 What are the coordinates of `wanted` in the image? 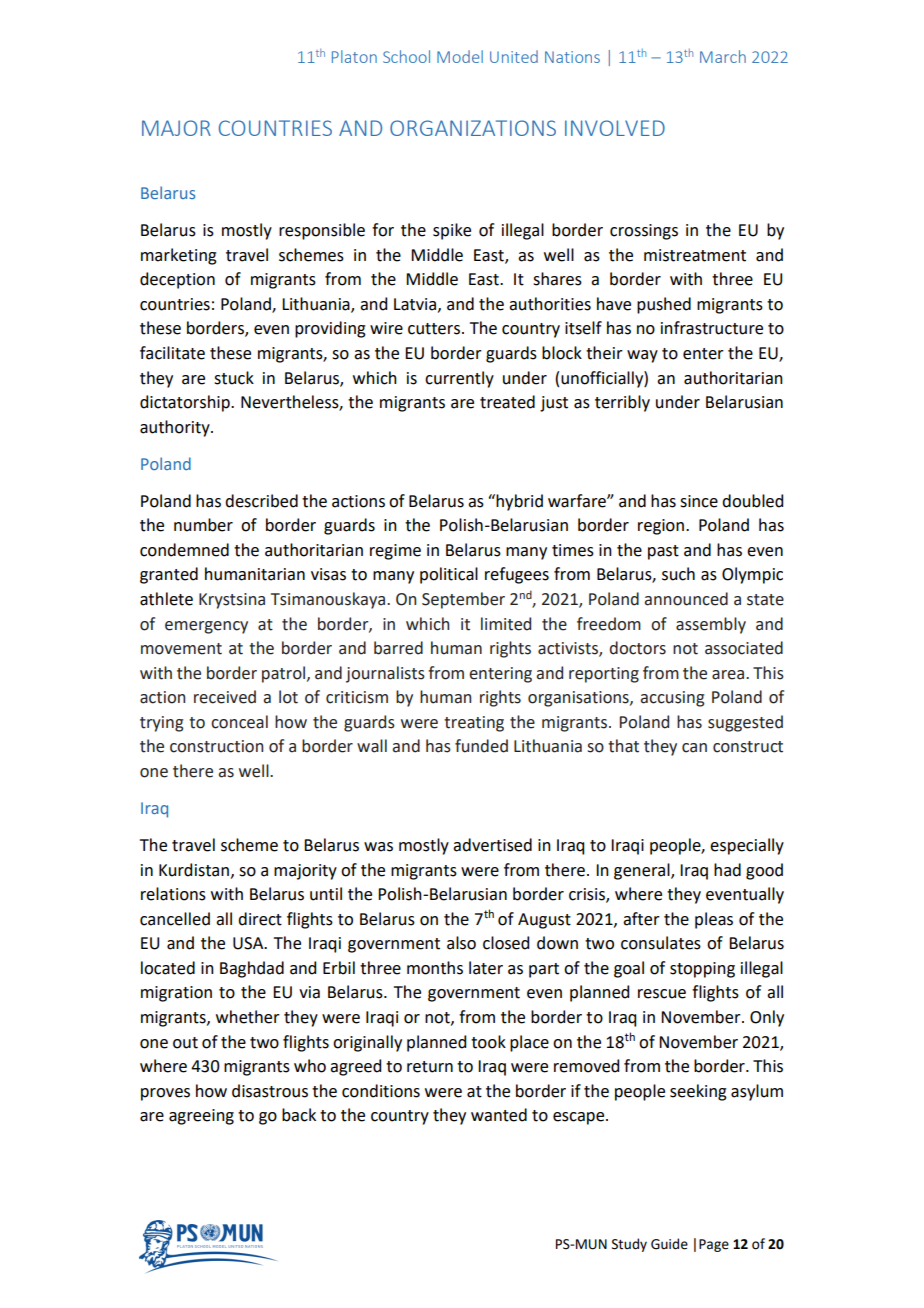 It's located at (499, 1115).
